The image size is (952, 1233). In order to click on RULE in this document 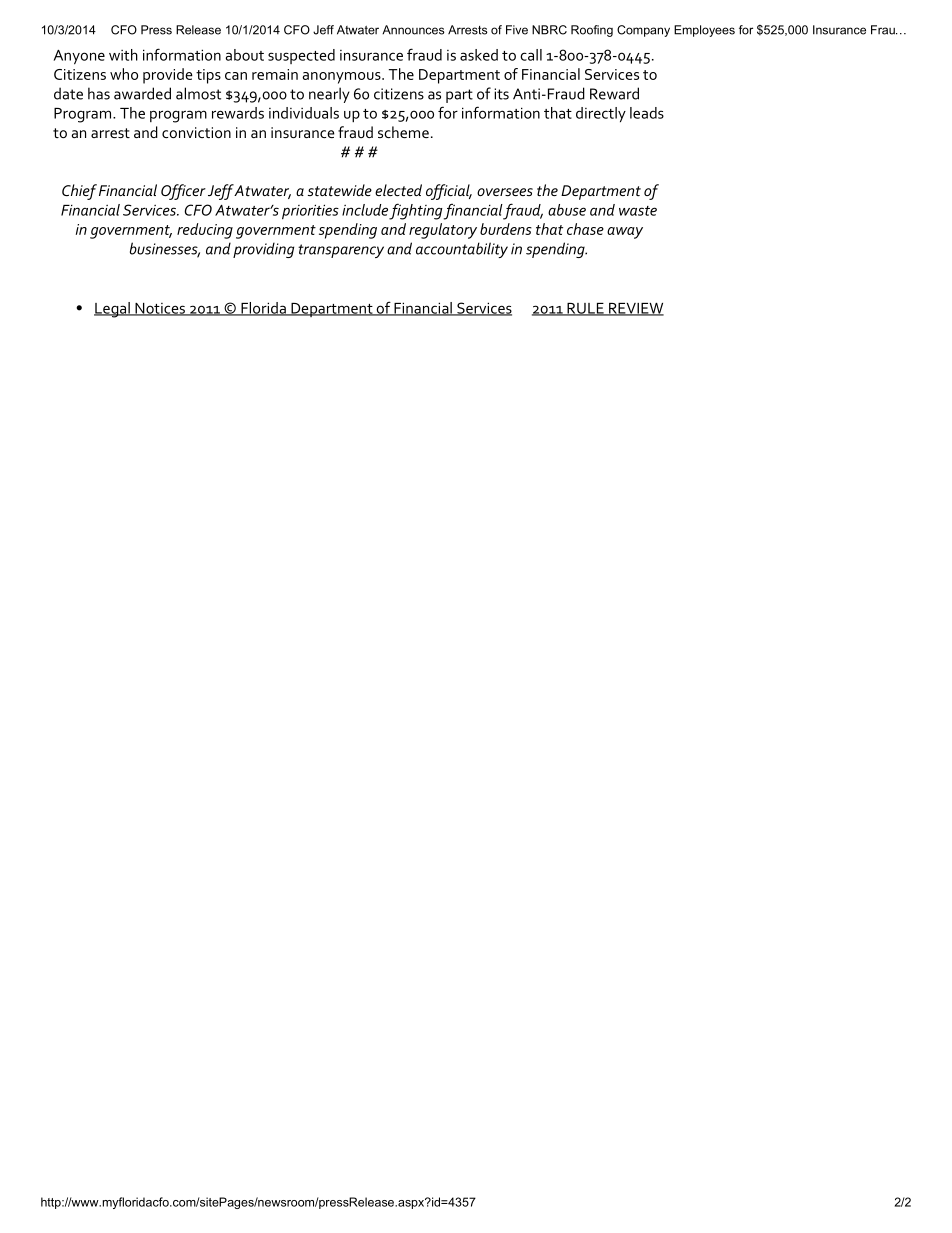, I will do `click(585, 309)`.
